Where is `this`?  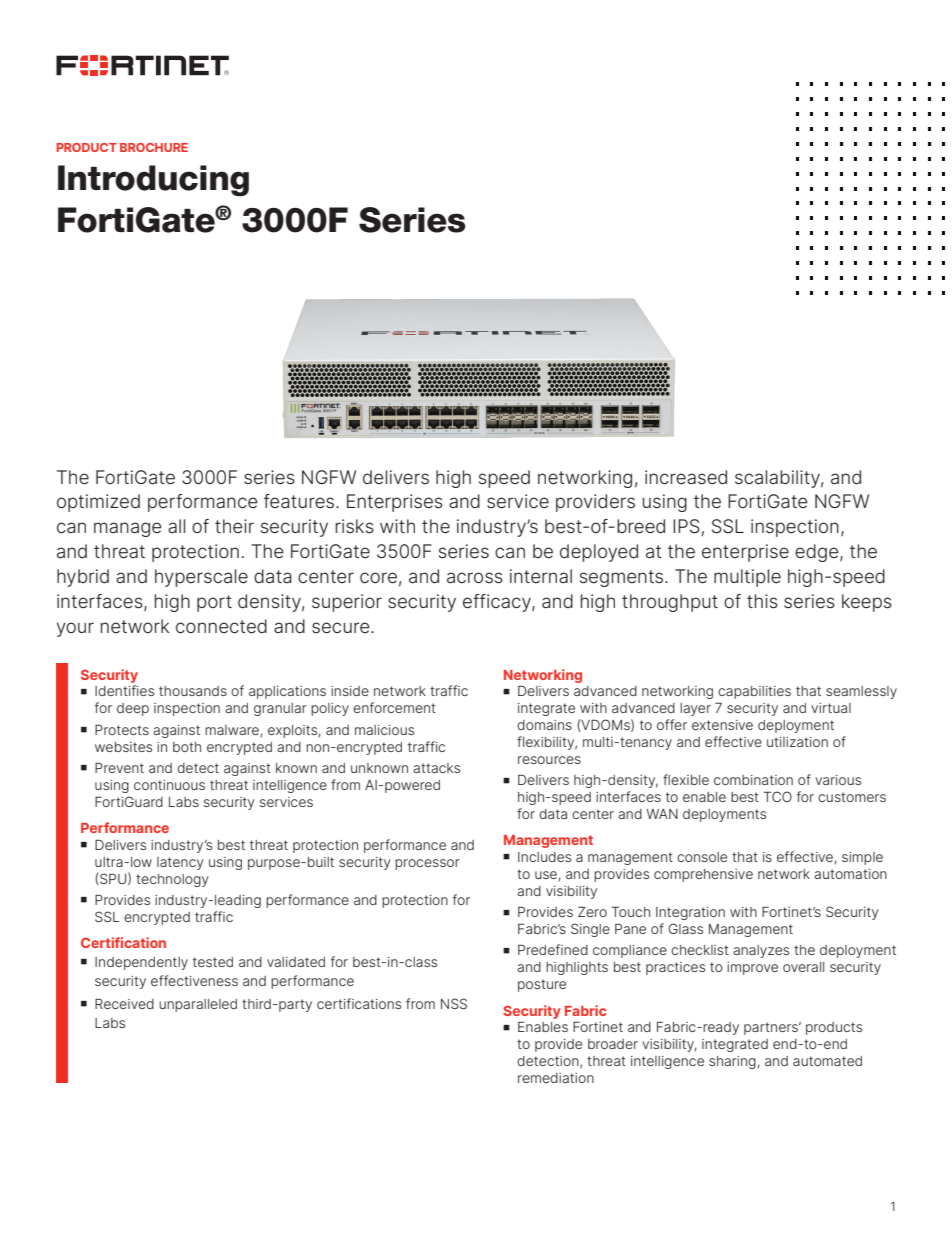 this is located at coordinates (762, 601).
